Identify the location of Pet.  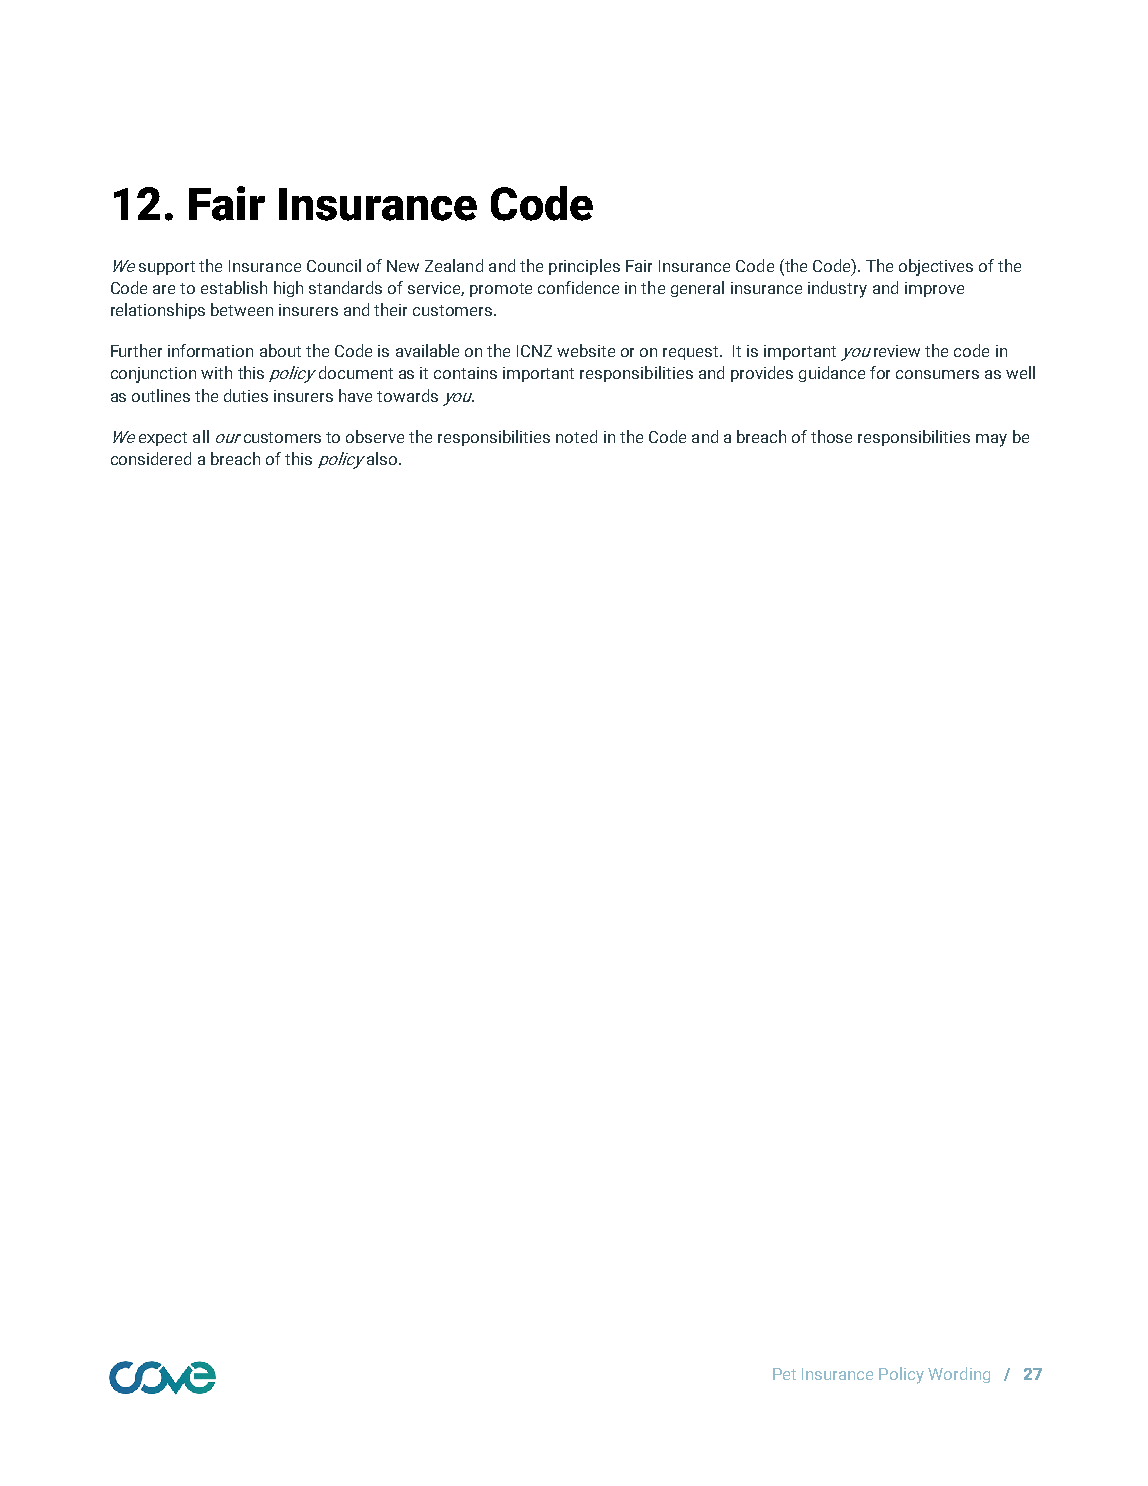
(784, 1374).
